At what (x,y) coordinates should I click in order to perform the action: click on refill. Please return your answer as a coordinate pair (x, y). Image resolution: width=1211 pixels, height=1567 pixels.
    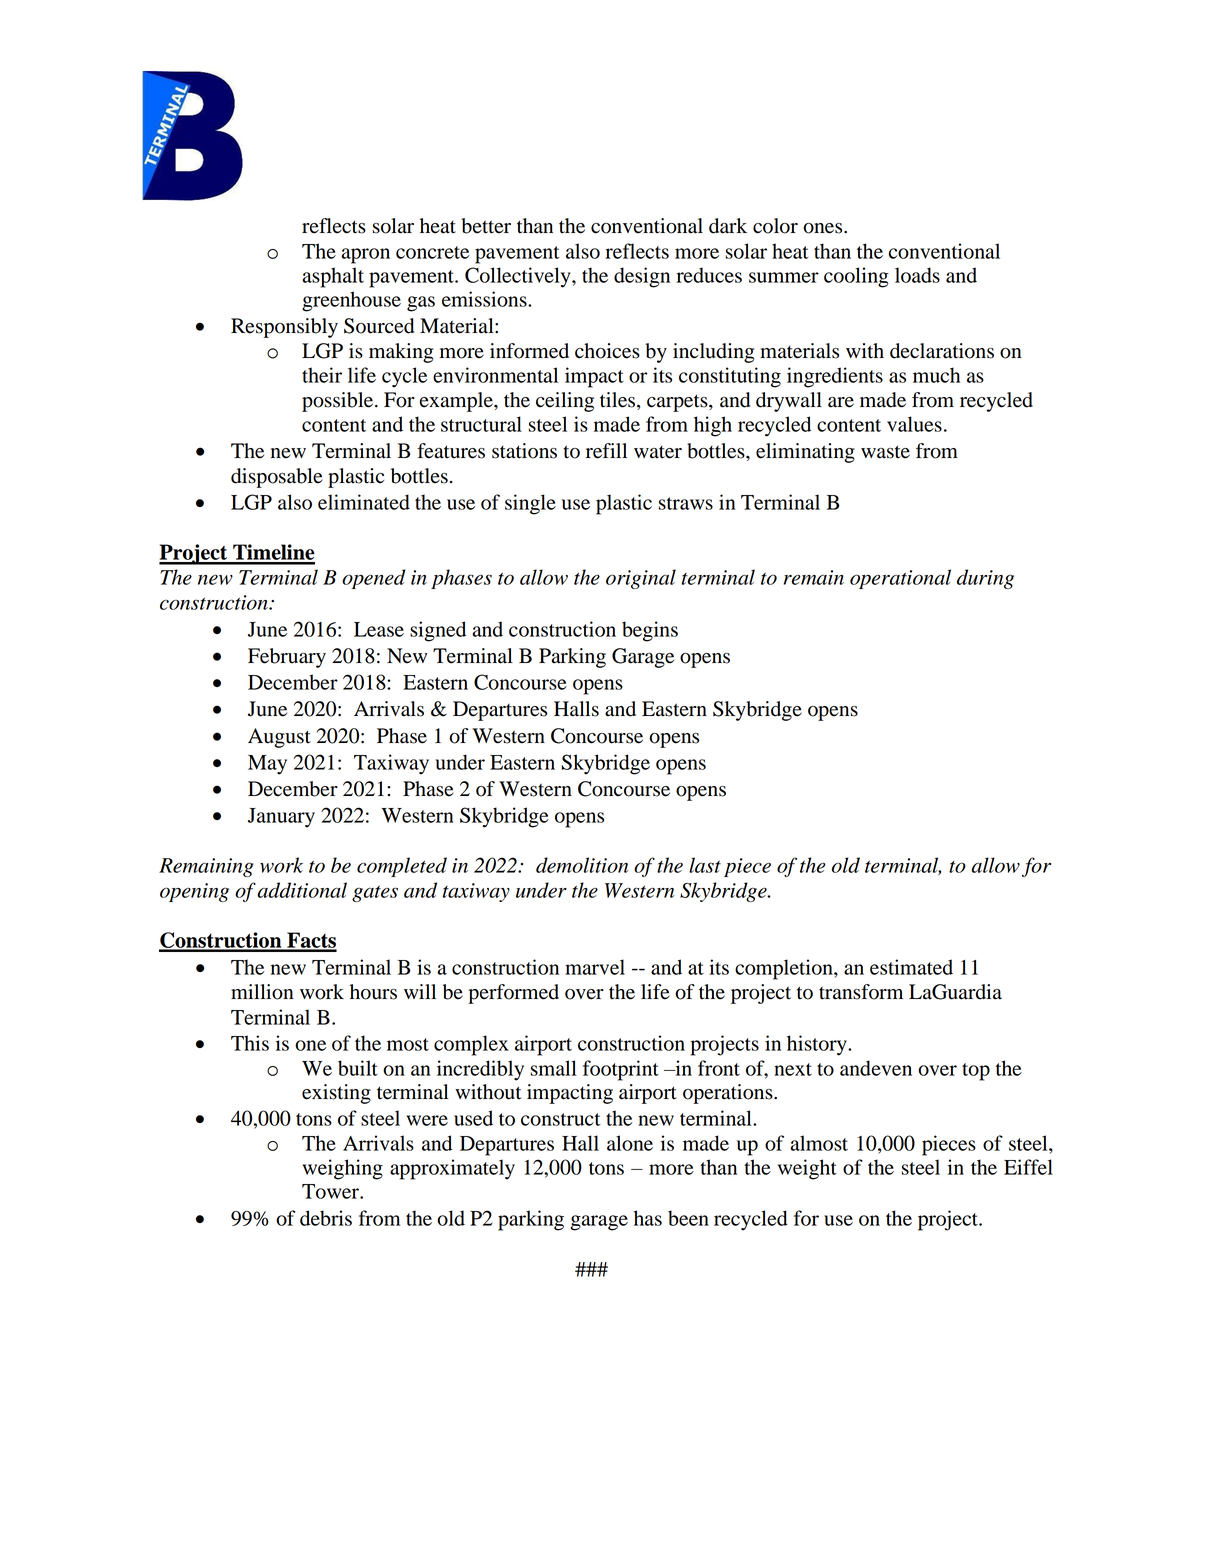
    Looking at the image, I should click on (606, 451).
